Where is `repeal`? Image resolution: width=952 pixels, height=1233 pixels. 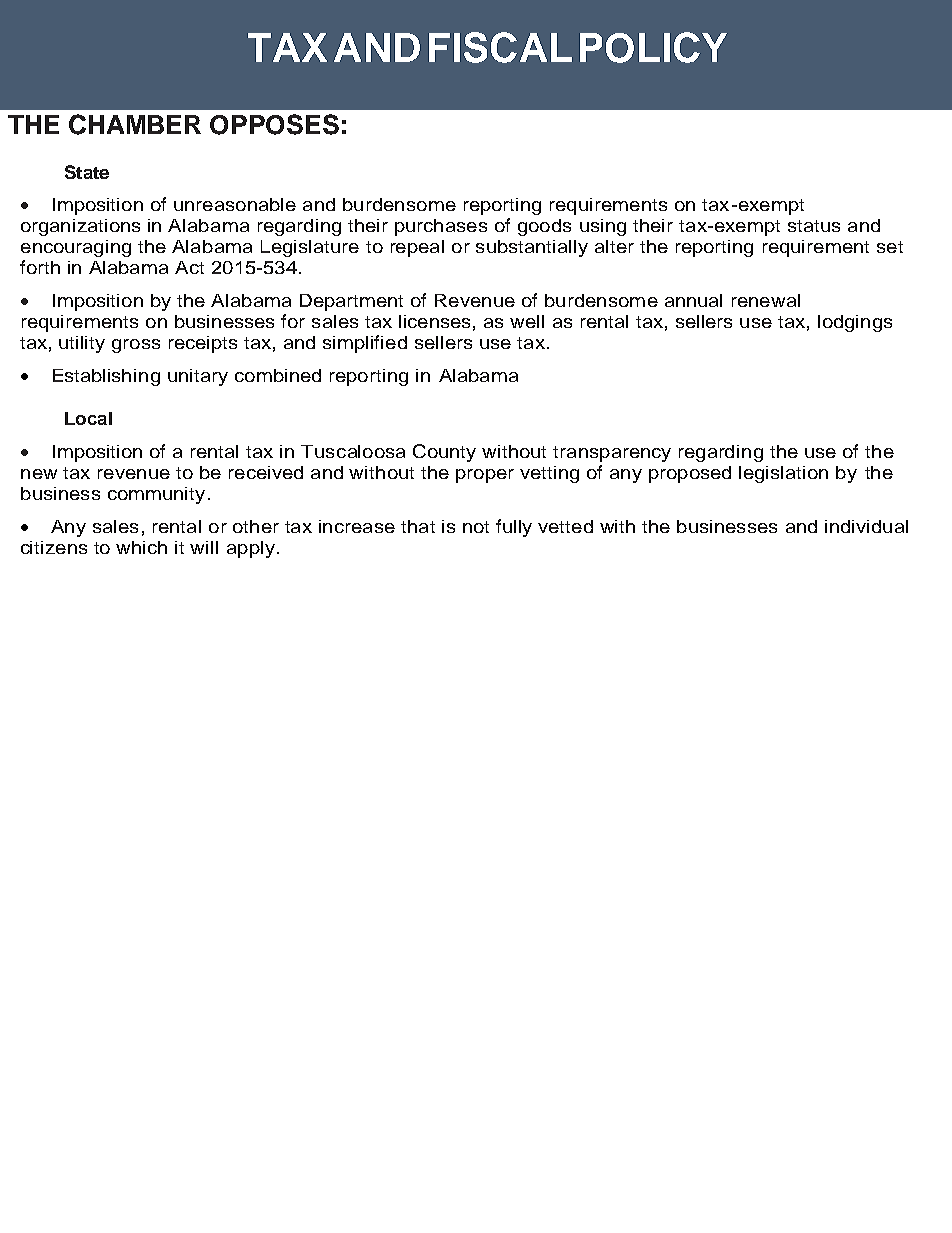
repeal is located at coordinates (417, 248).
